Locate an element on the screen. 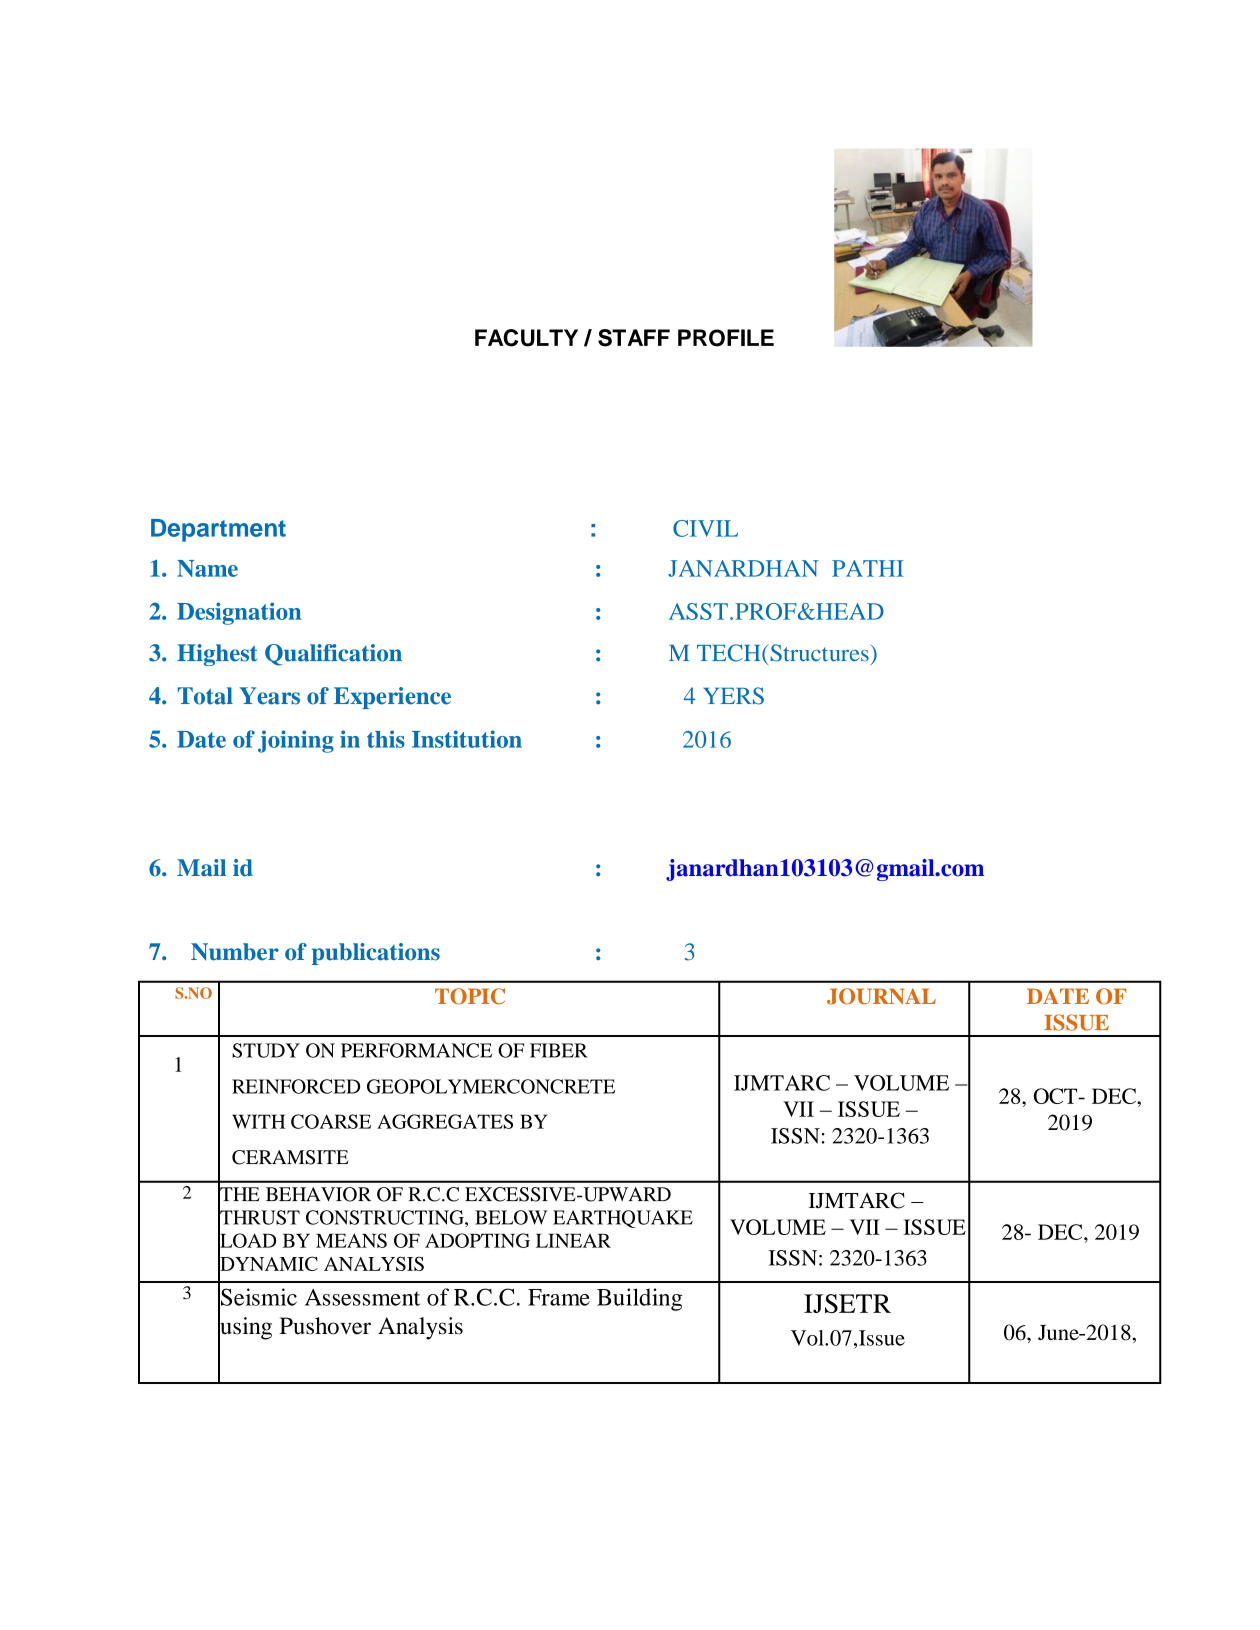 The image size is (1260, 1630). Frame is located at coordinates (559, 1297).
